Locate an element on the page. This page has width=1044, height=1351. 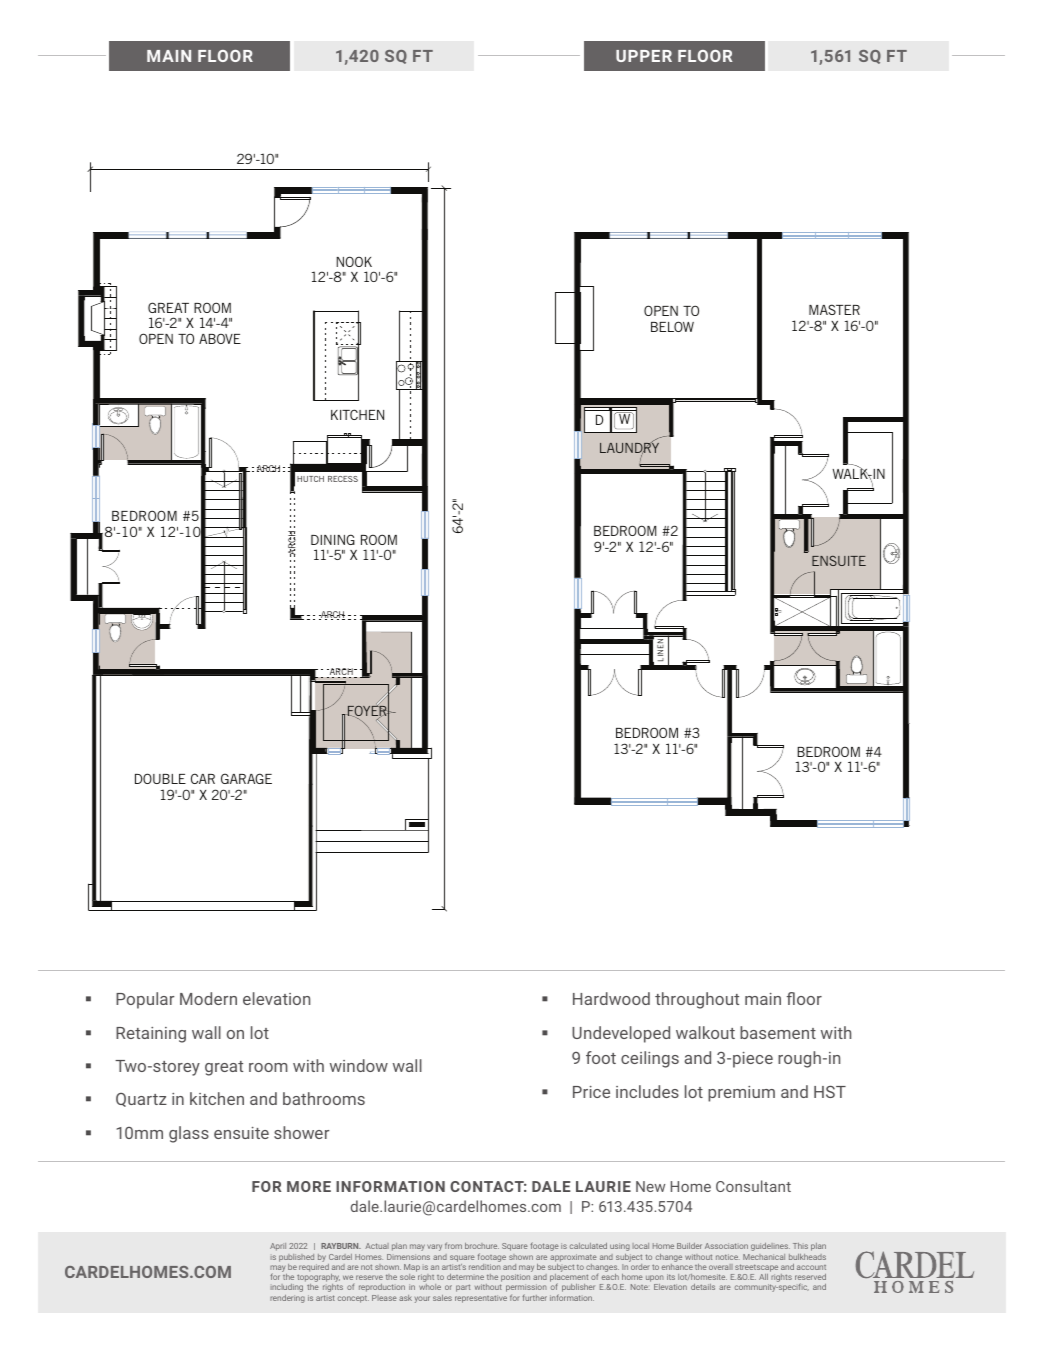
ceilings is located at coordinates (650, 1059).
